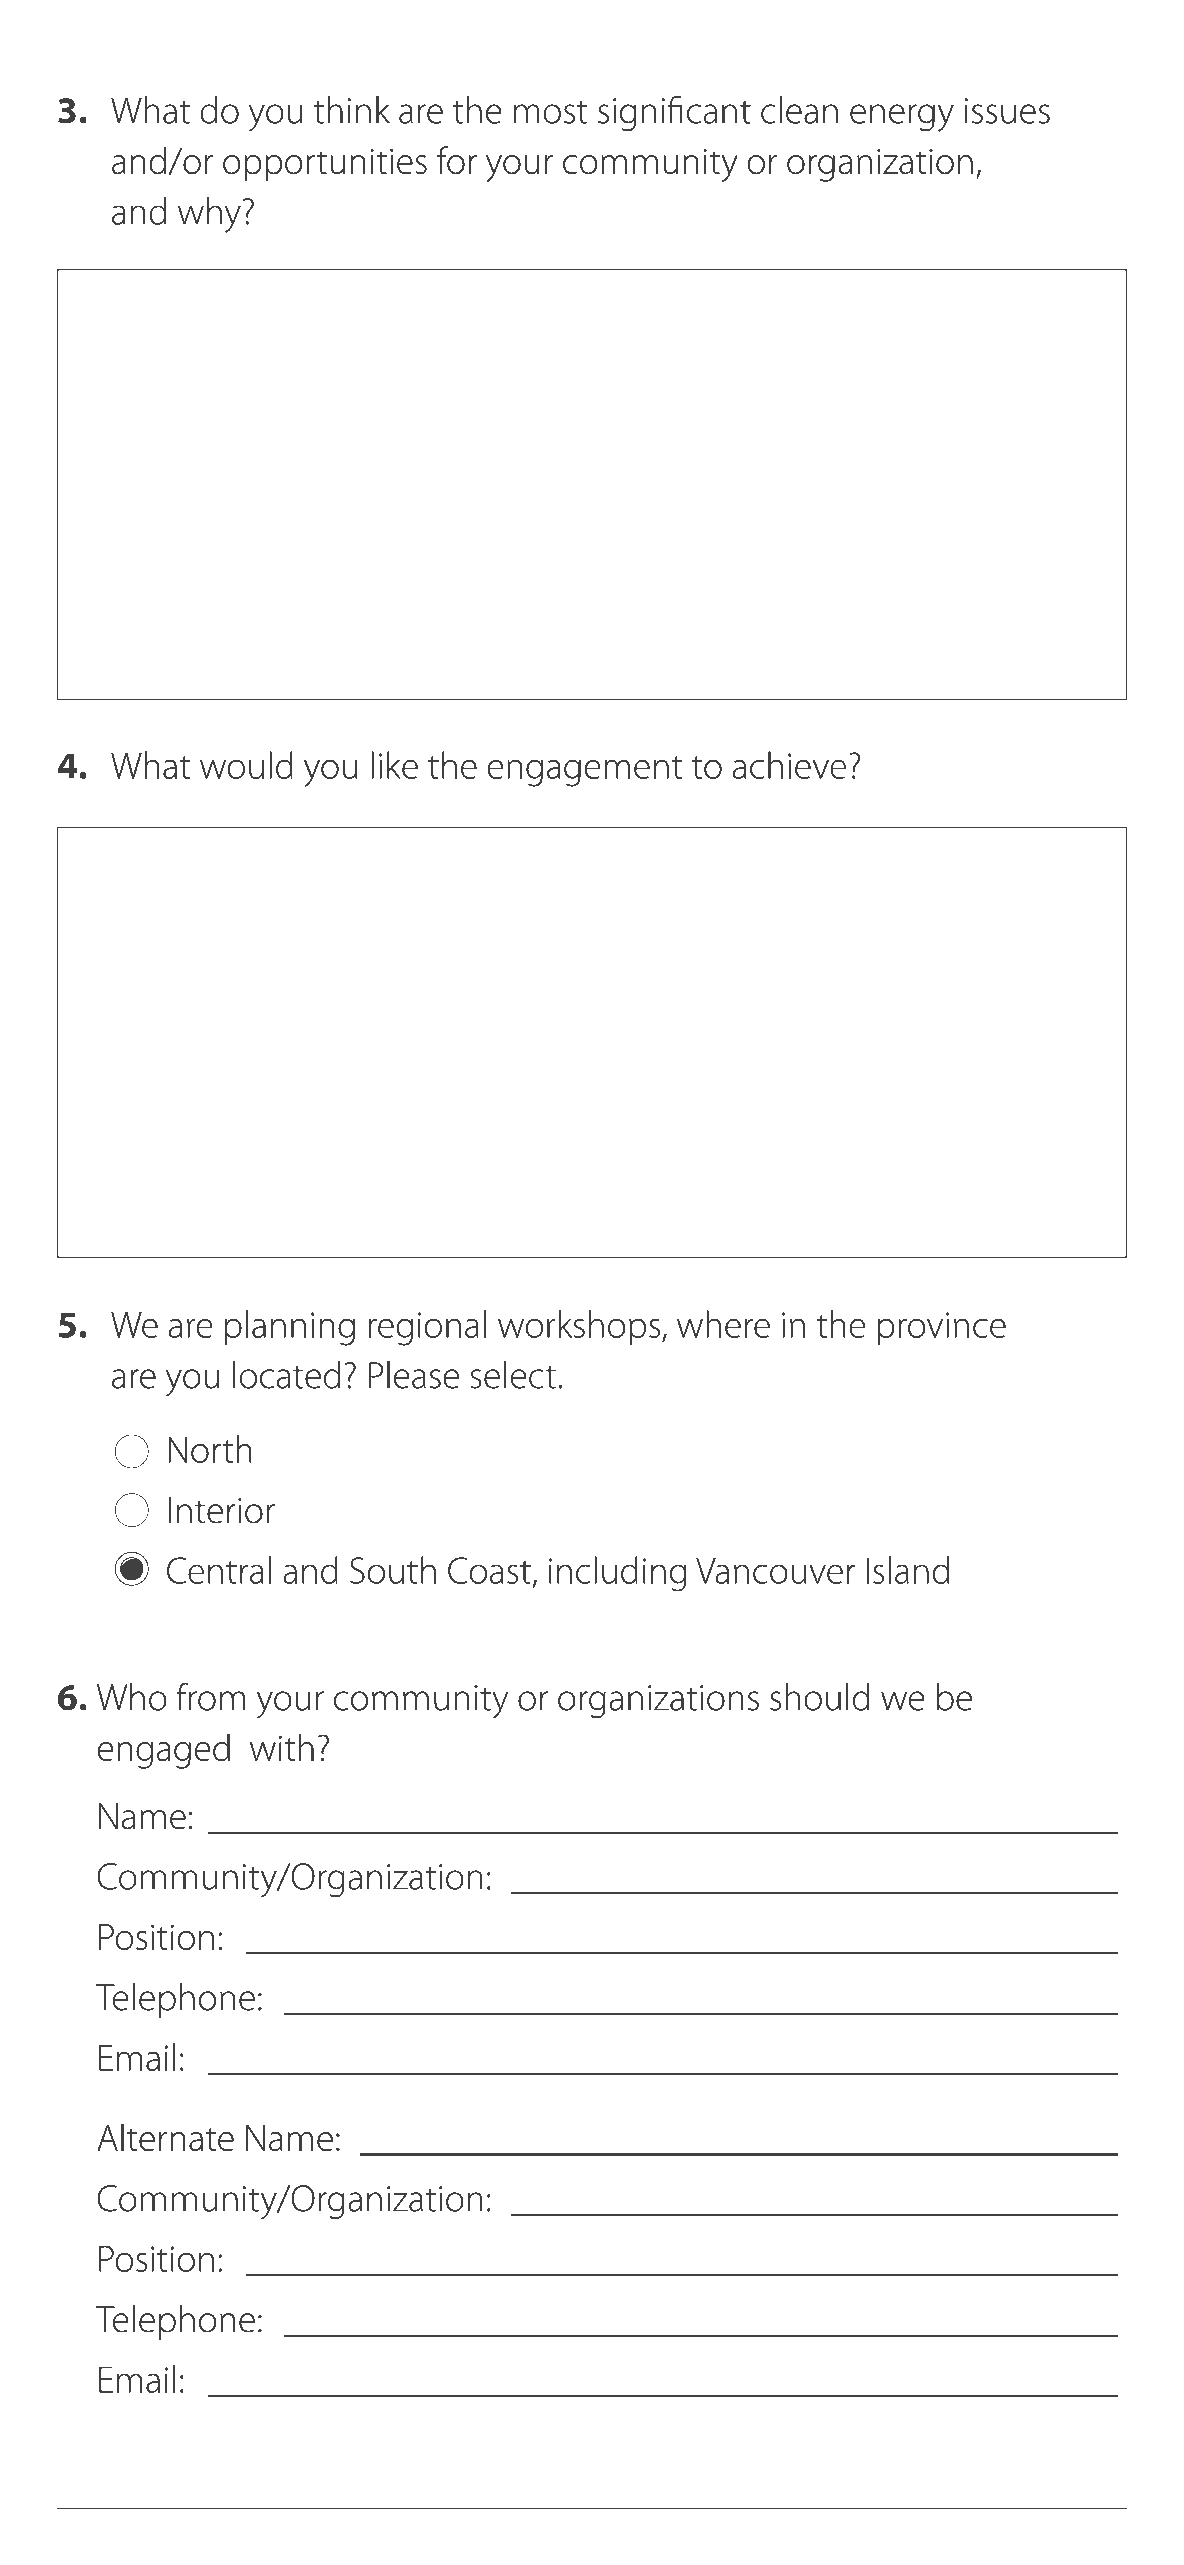 Image resolution: width=1184 pixels, height=2565 pixels. Describe the element at coordinates (551, 112) in the screenshot. I see `most` at that location.
